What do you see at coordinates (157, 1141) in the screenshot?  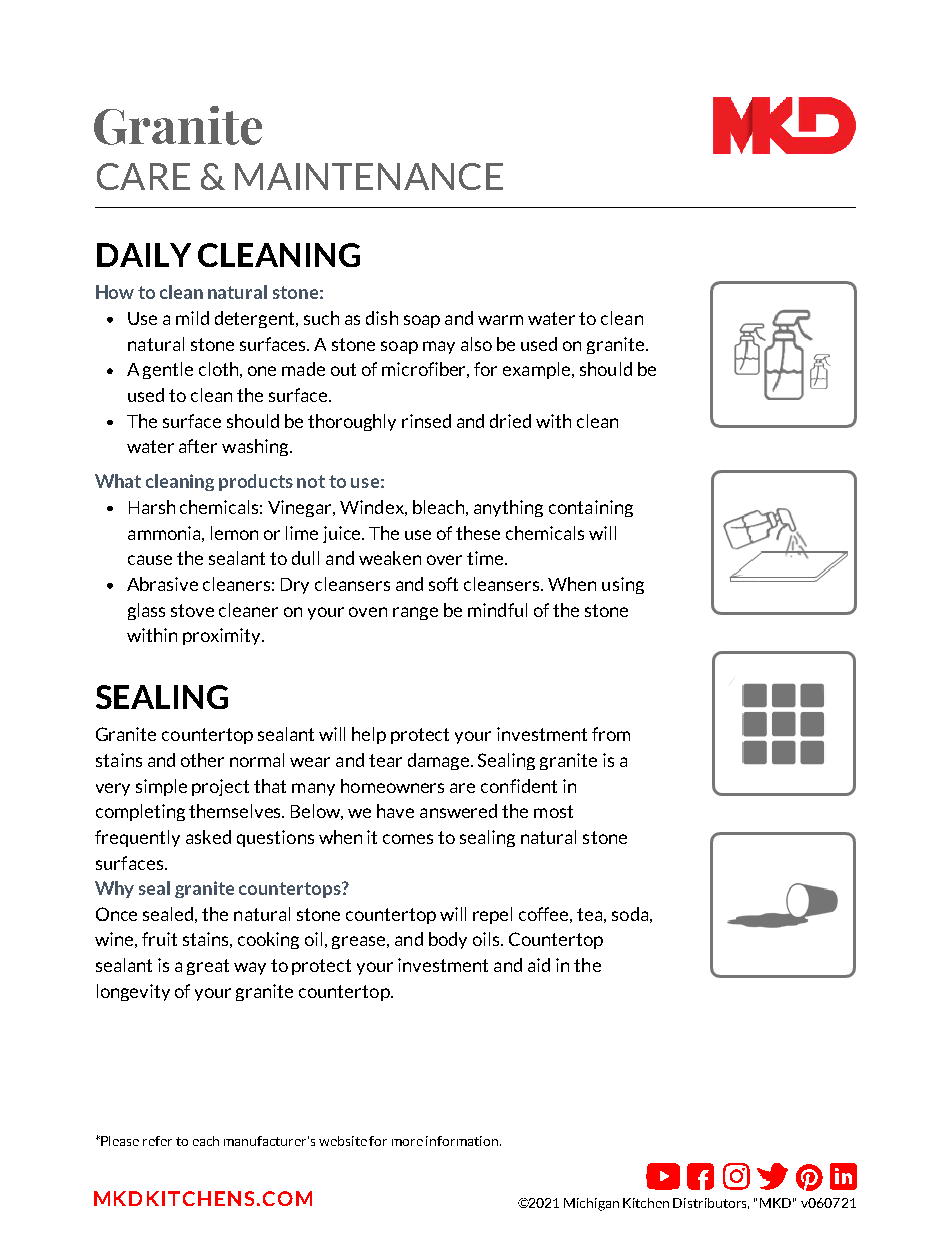 I see `refer` at bounding box center [157, 1141].
